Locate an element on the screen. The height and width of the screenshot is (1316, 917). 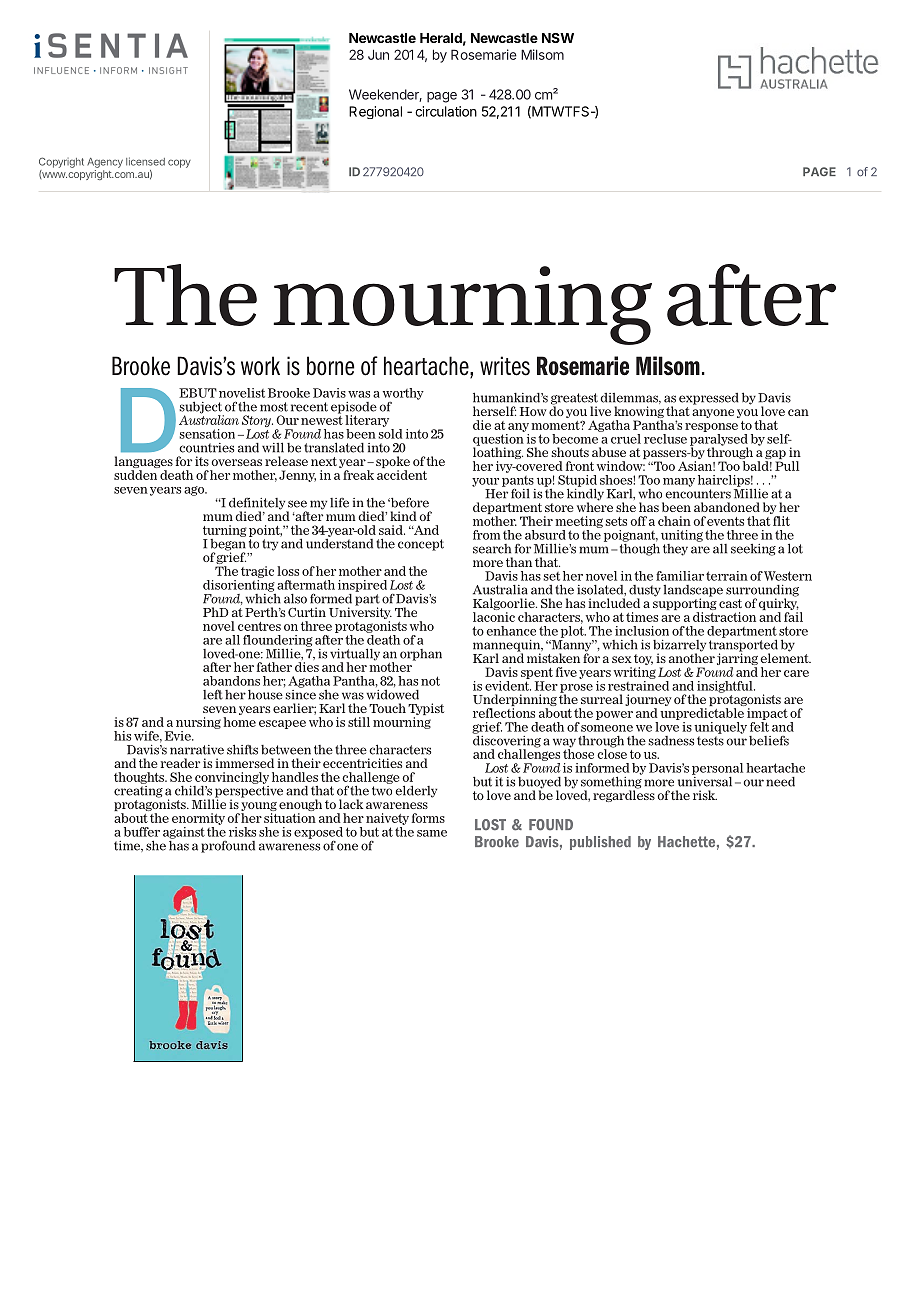
licensed is located at coordinates (145, 161).
